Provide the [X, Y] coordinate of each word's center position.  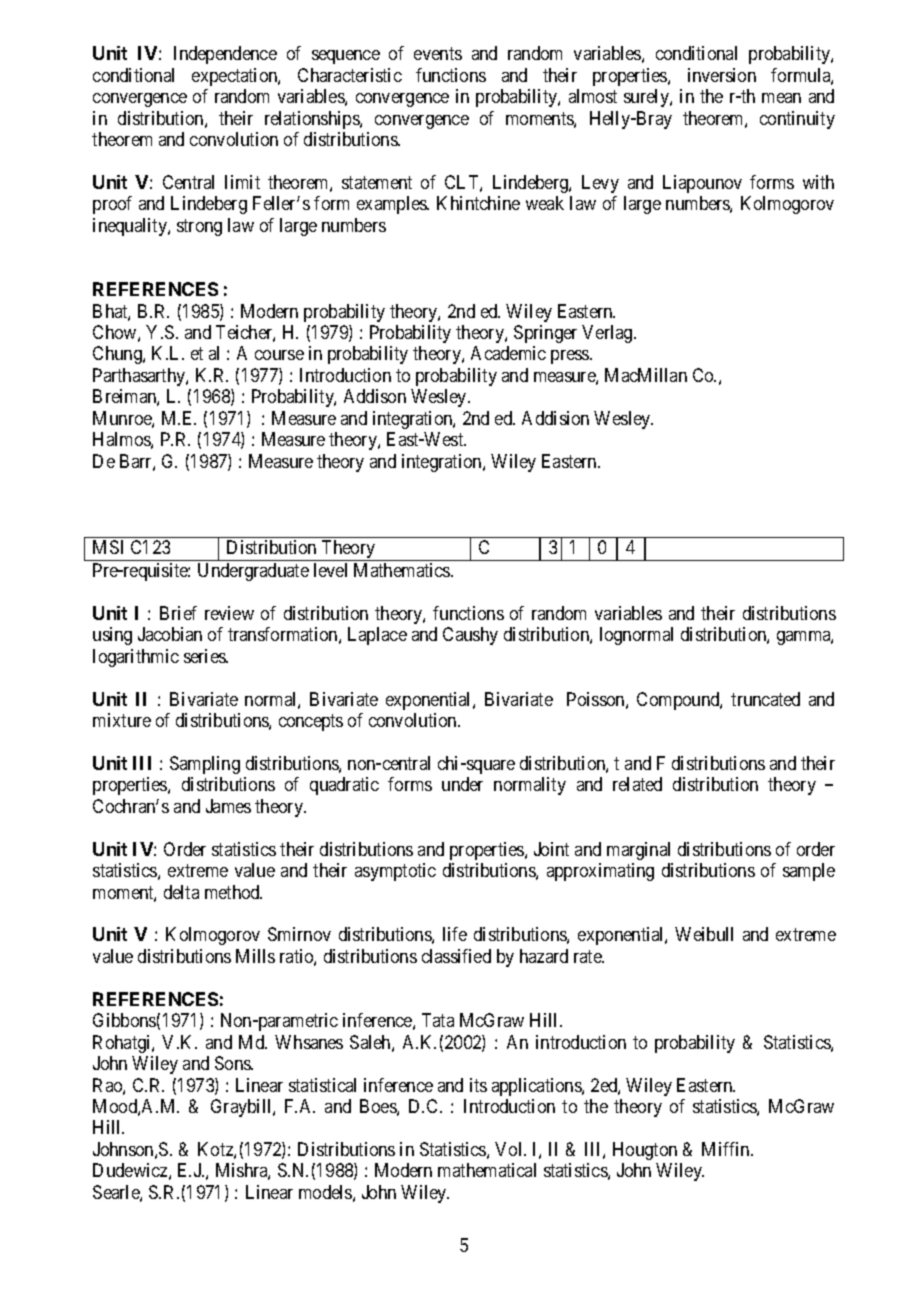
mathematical [487, 1170]
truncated [765, 699]
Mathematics [403, 570]
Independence [225, 55]
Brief [178, 613]
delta [181, 892]
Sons [233, 1063]
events [438, 54]
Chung [118, 355]
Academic [508, 353]
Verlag [608, 334]
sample [809, 872]
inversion [722, 75]
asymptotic [395, 872]
